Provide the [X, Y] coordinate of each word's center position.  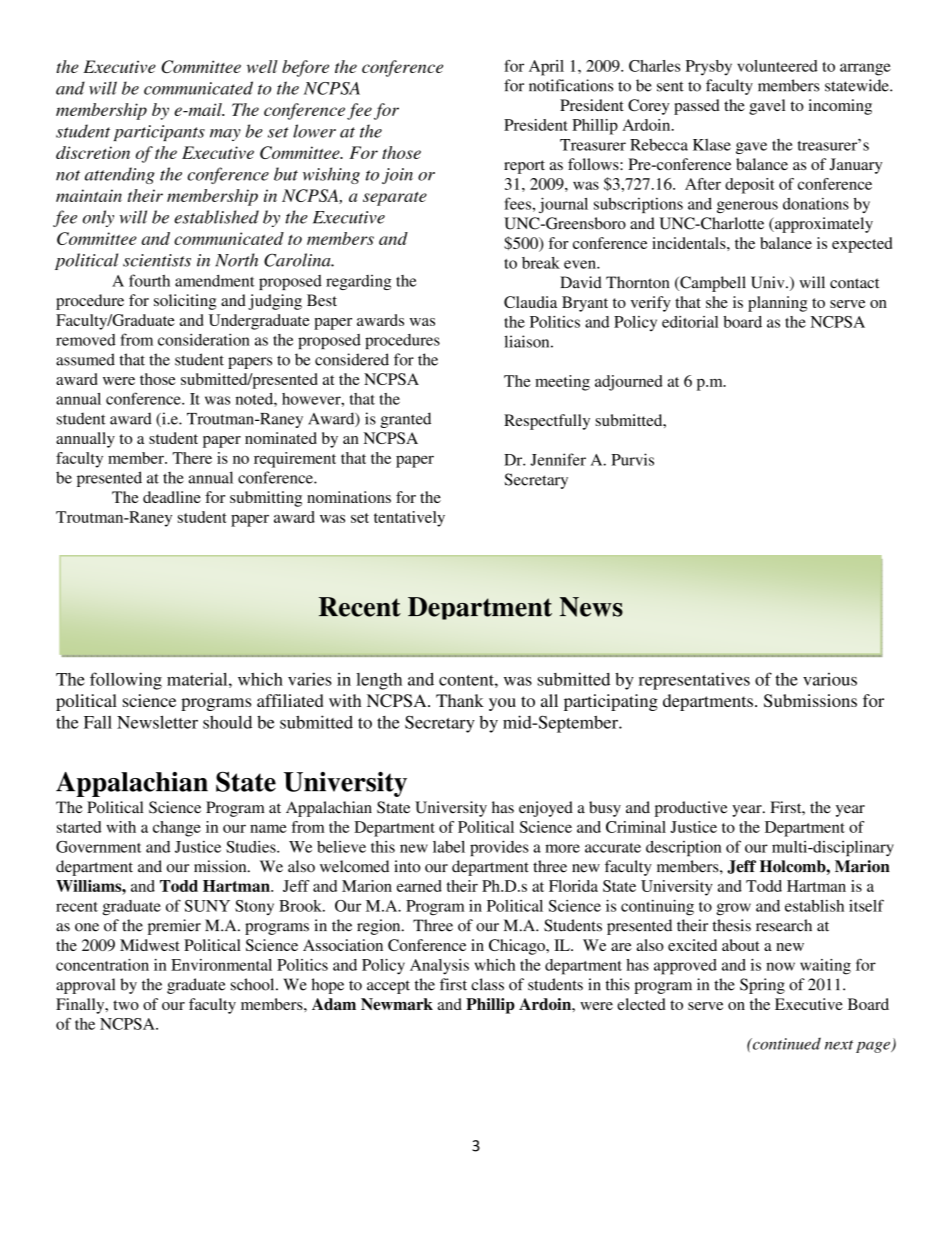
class [487, 984]
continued [785, 1043]
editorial [690, 322]
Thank [460, 700]
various [830, 679]
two [126, 1005]
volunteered [777, 66]
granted [405, 420]
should [227, 722]
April [546, 68]
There [192, 458]
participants [159, 133]
